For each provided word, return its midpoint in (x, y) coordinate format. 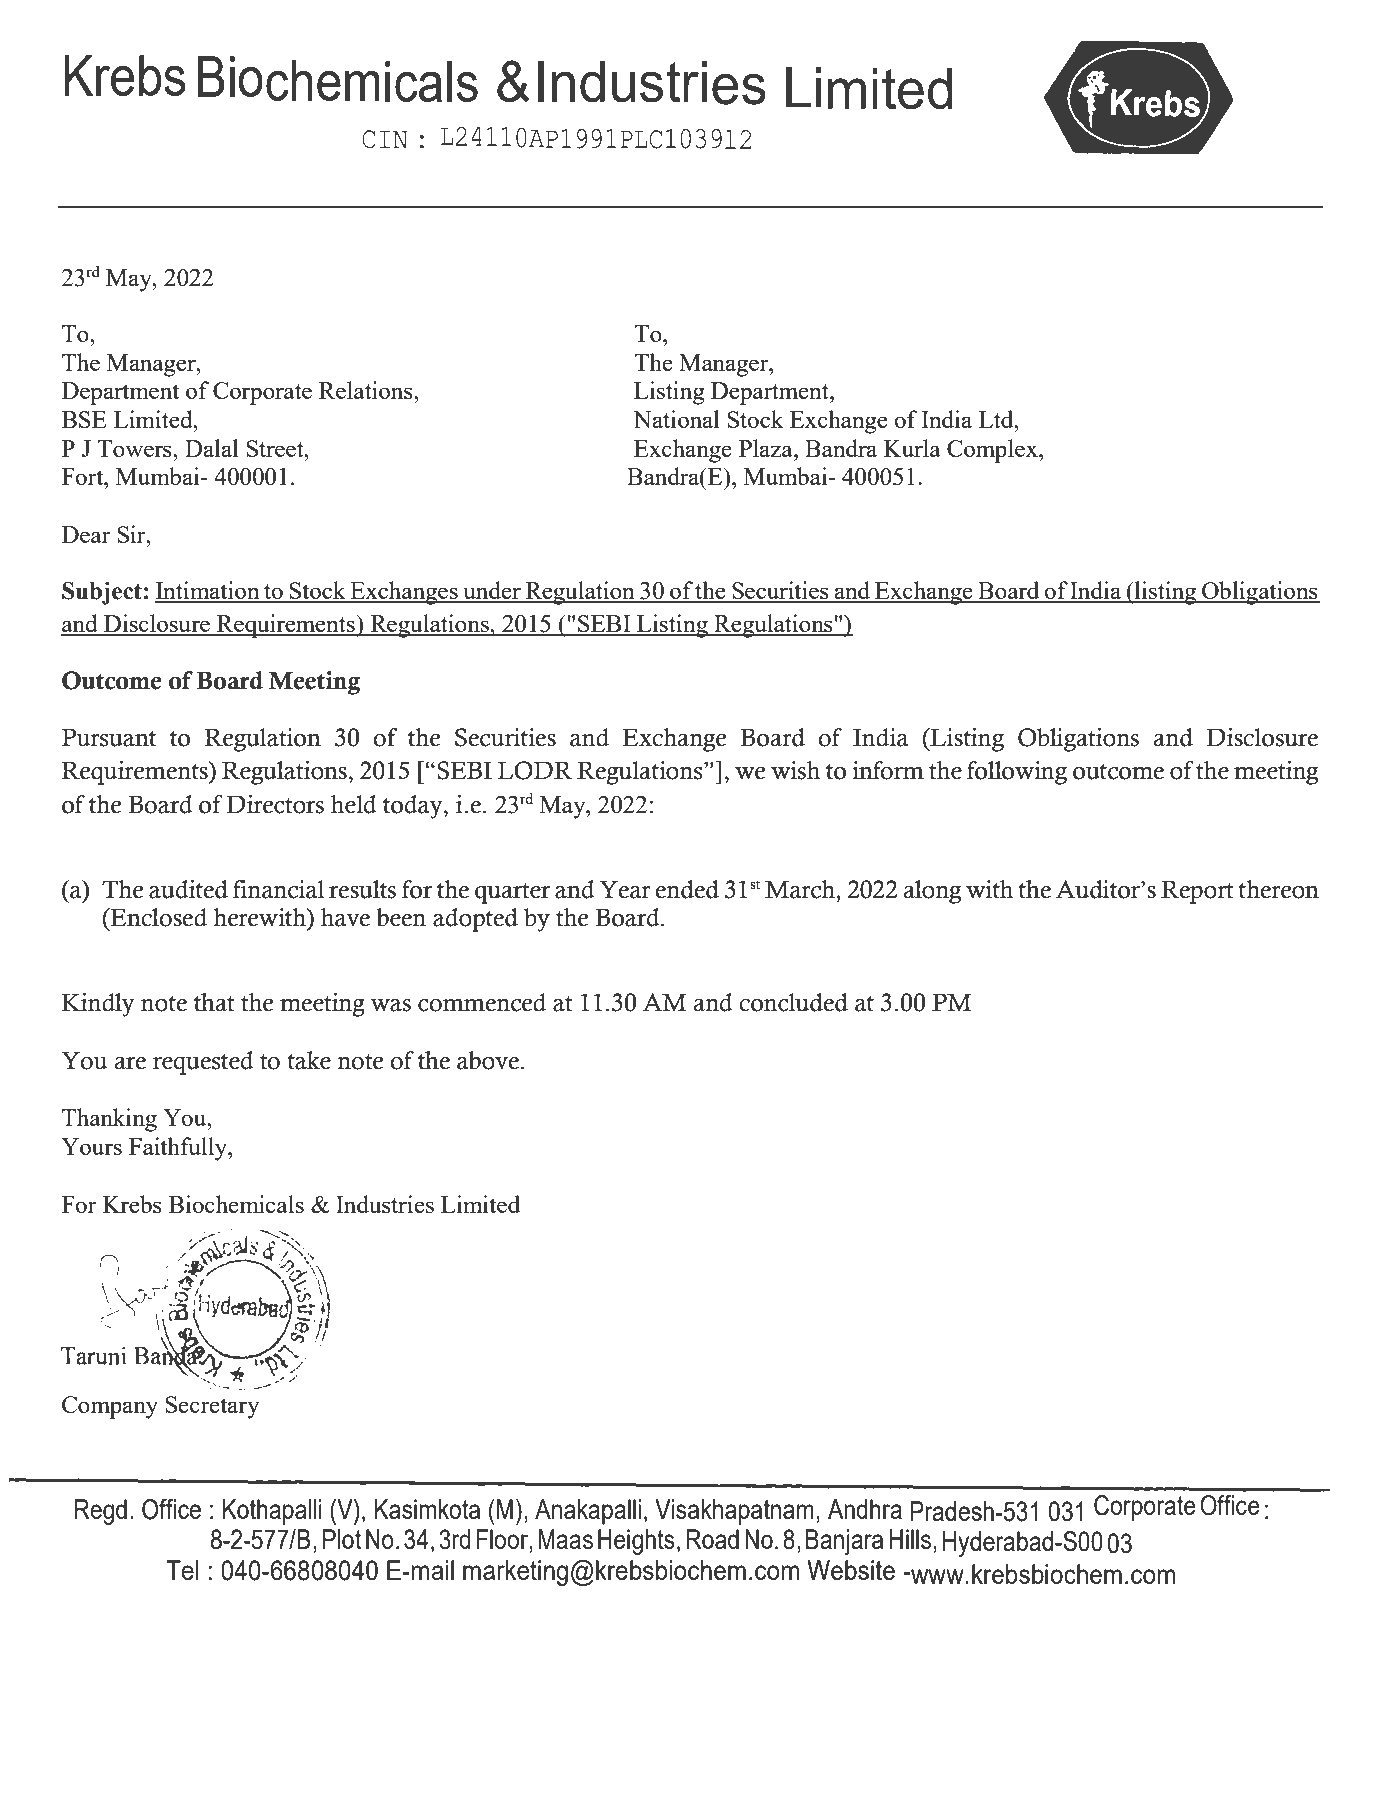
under (492, 591)
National (676, 419)
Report (1197, 892)
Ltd (997, 419)
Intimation (208, 591)
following (1017, 773)
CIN (385, 139)
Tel (182, 1570)
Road (712, 1539)
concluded (793, 1002)
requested (203, 1063)
